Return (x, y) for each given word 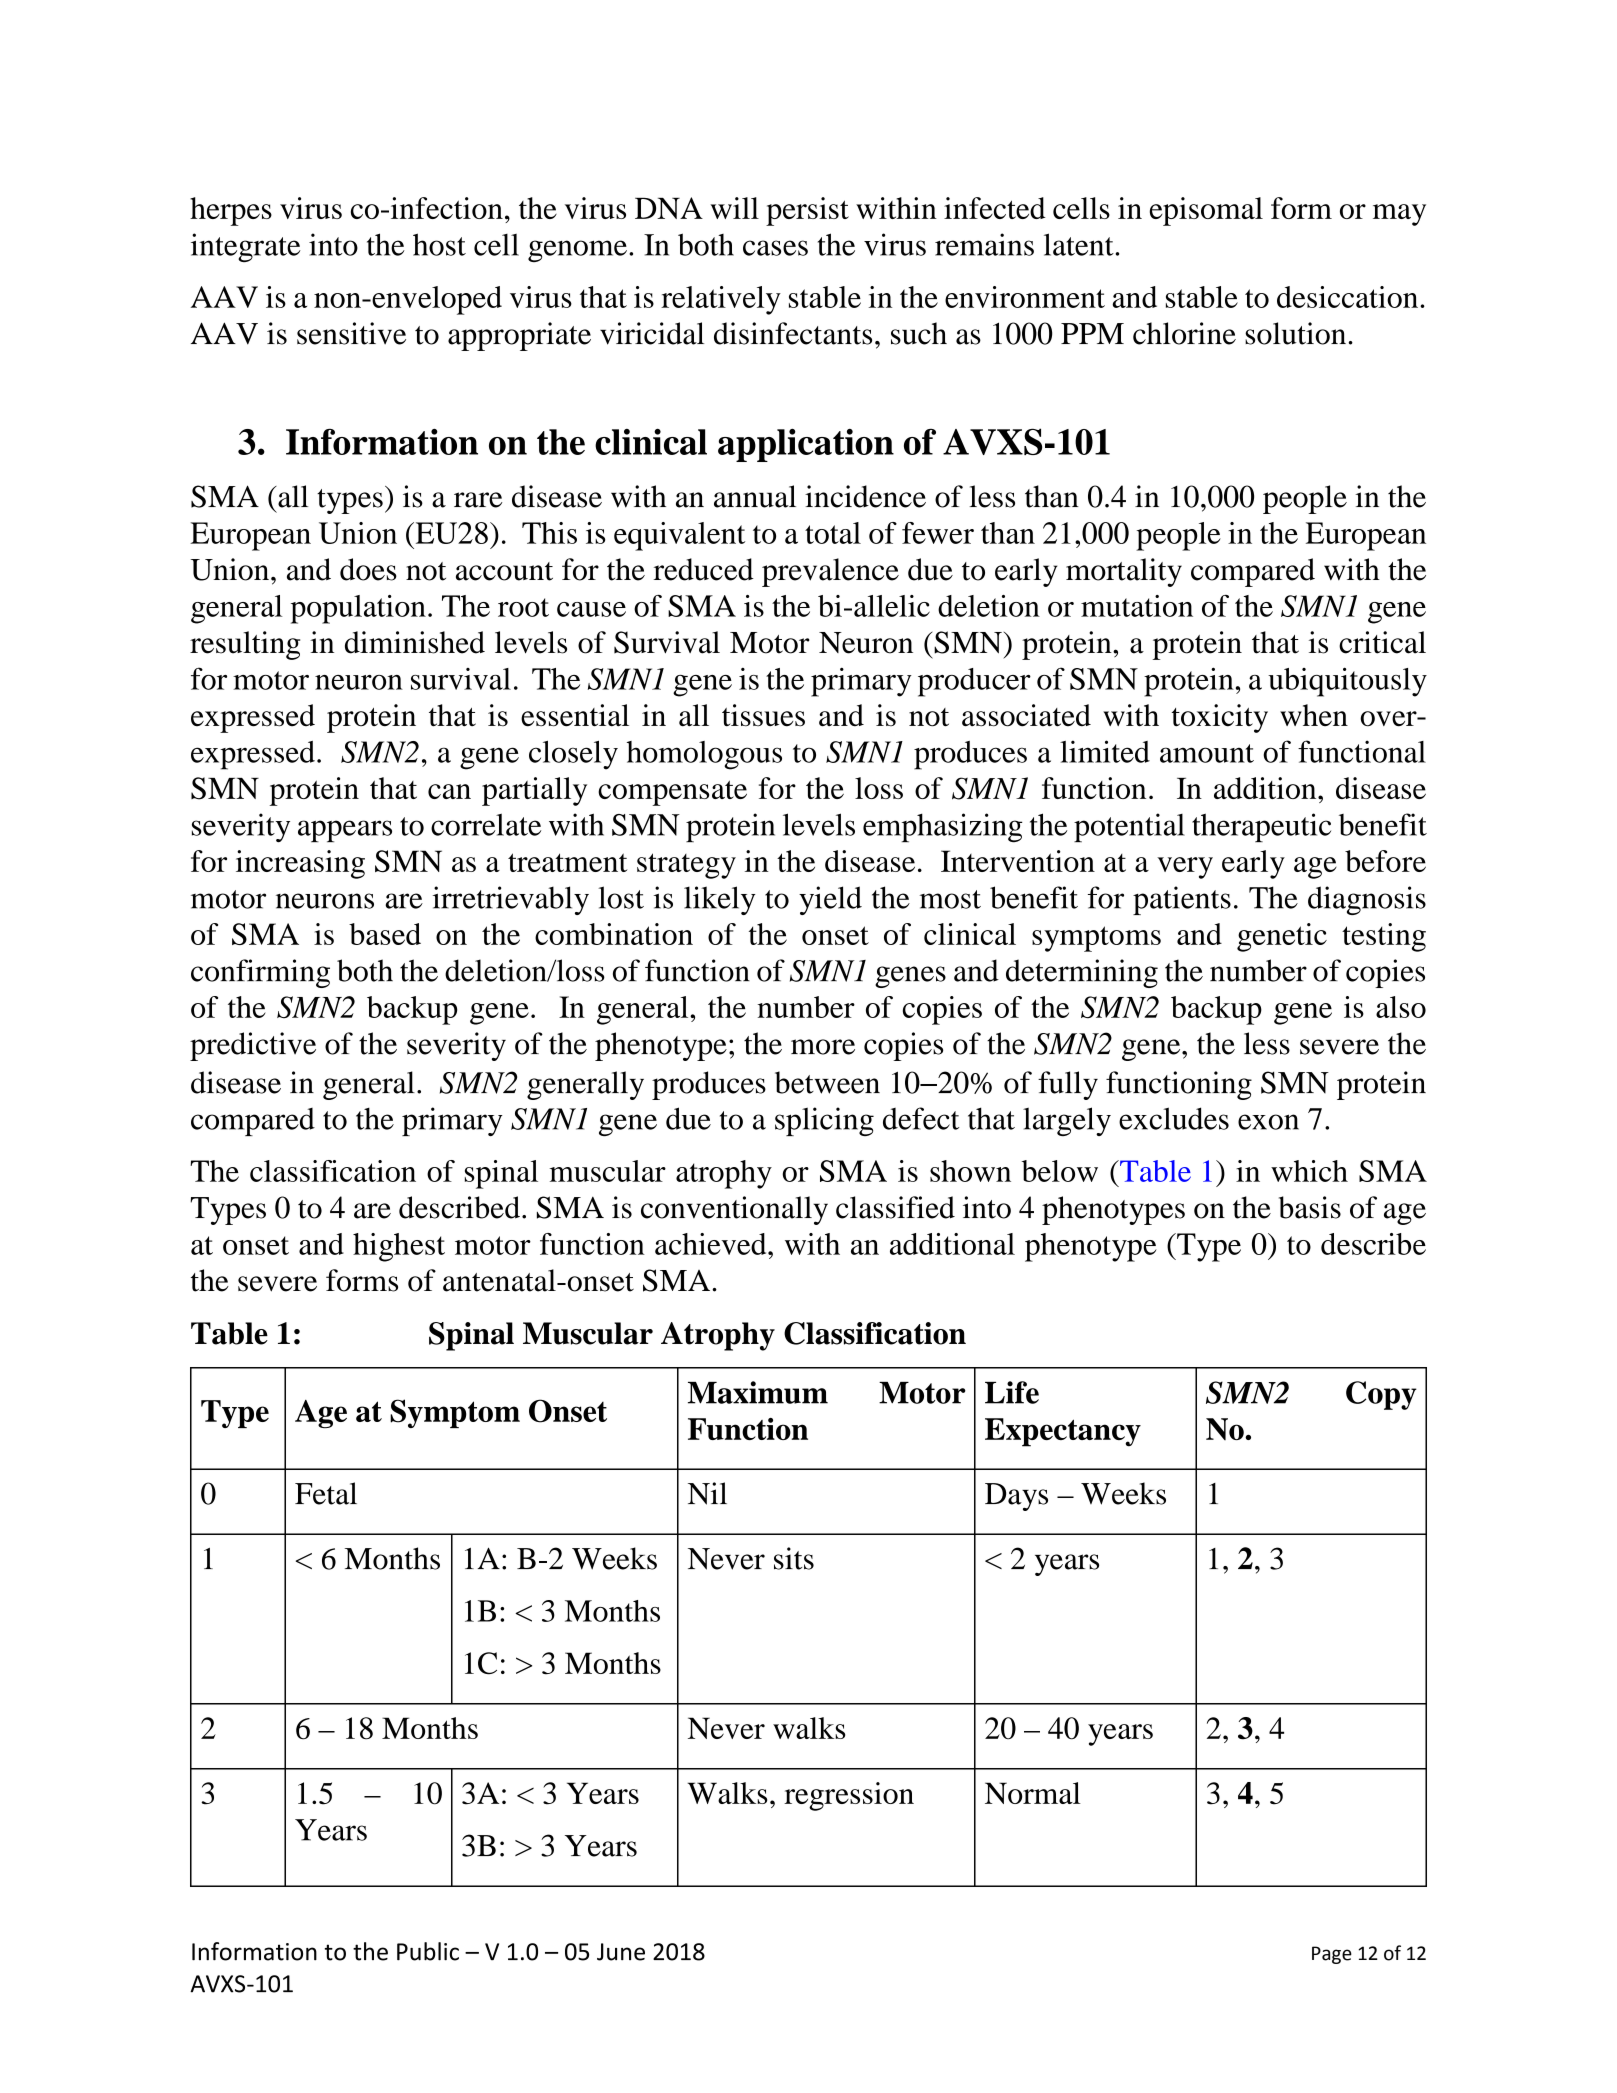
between (827, 1082)
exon (1268, 1122)
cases (775, 248)
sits (794, 1558)
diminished (415, 642)
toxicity (1220, 718)
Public (428, 1951)
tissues (763, 715)
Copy (1381, 1395)
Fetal (326, 1493)
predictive (253, 1046)
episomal (1206, 211)
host (439, 244)
